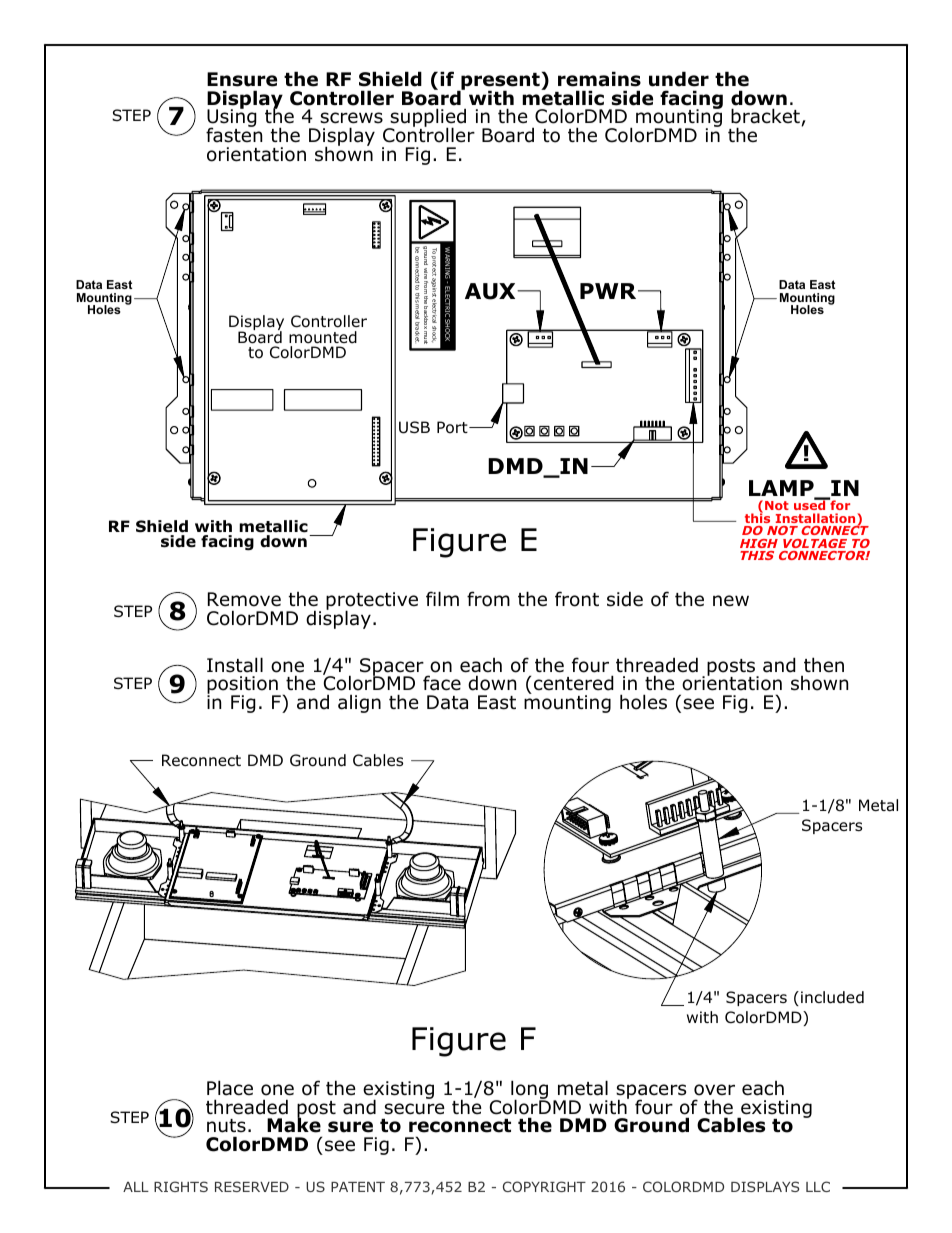  What do you see at coordinates (500, 83) in the image?
I see `present` at bounding box center [500, 83].
